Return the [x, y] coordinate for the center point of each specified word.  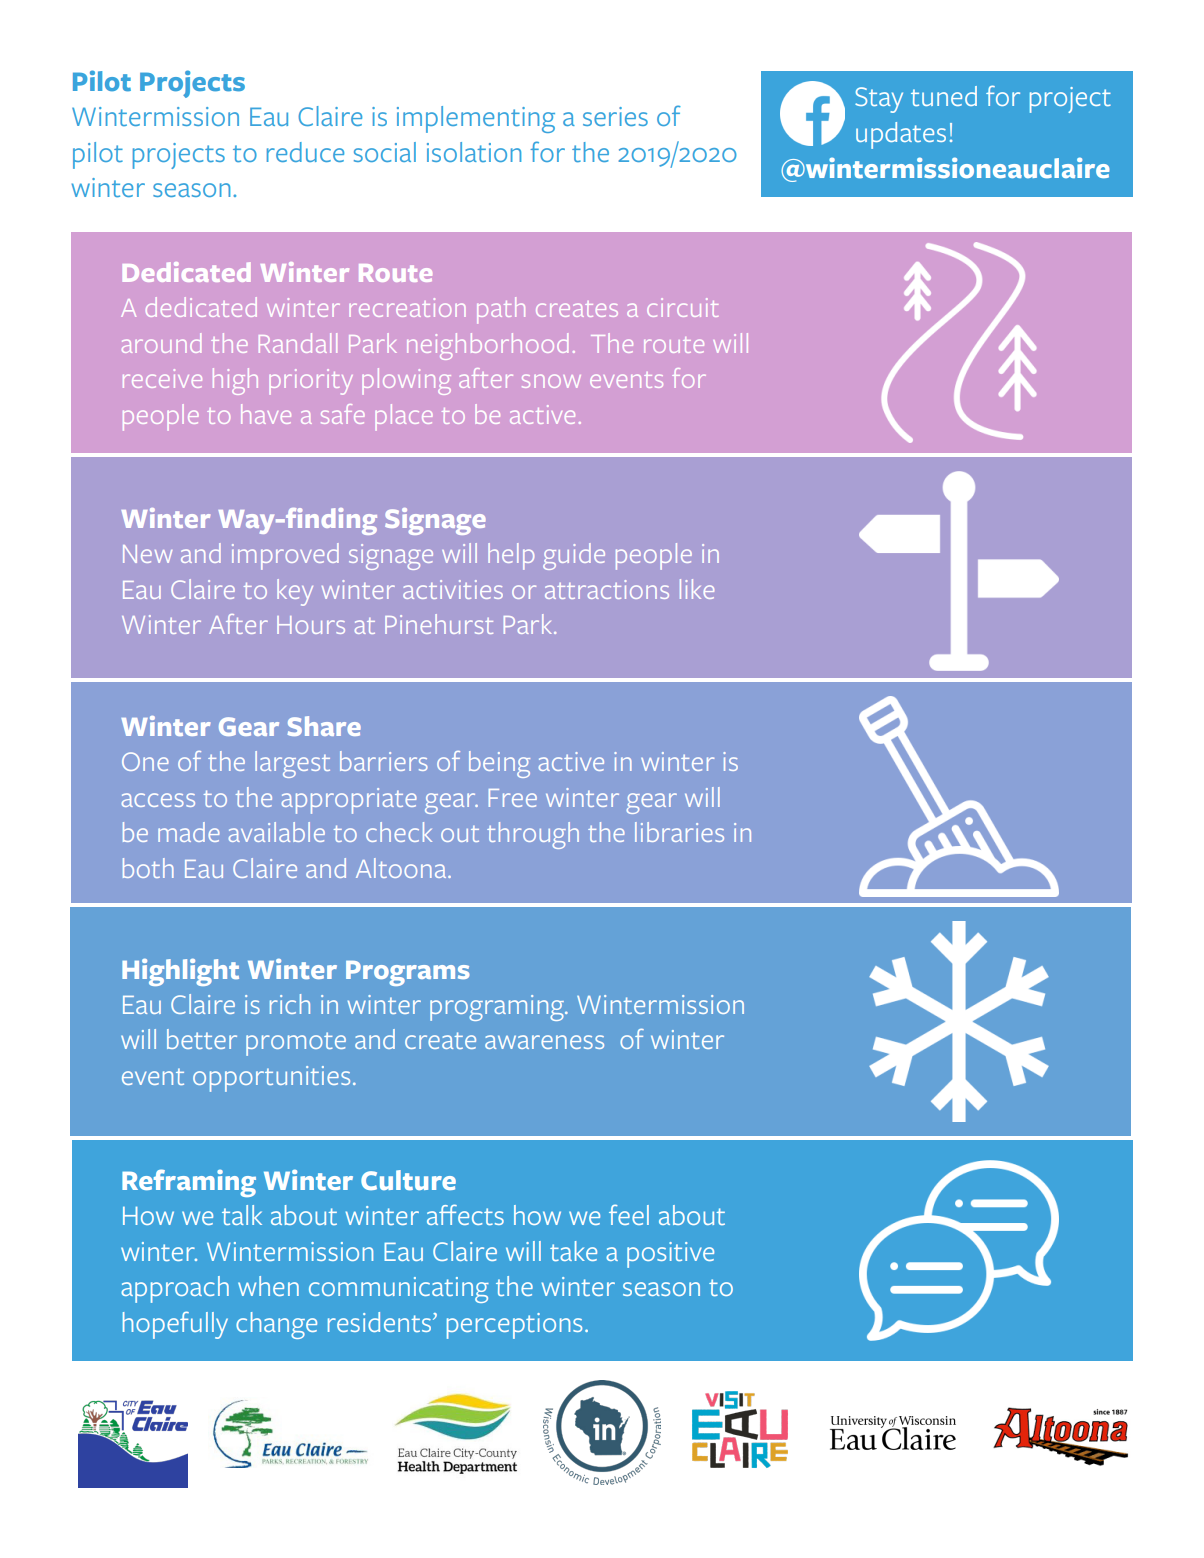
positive [670, 1255]
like [697, 589]
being [499, 764]
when [268, 1286]
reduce [305, 152]
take [573, 1251]
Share [324, 726]
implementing [476, 119]
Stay [879, 100]
